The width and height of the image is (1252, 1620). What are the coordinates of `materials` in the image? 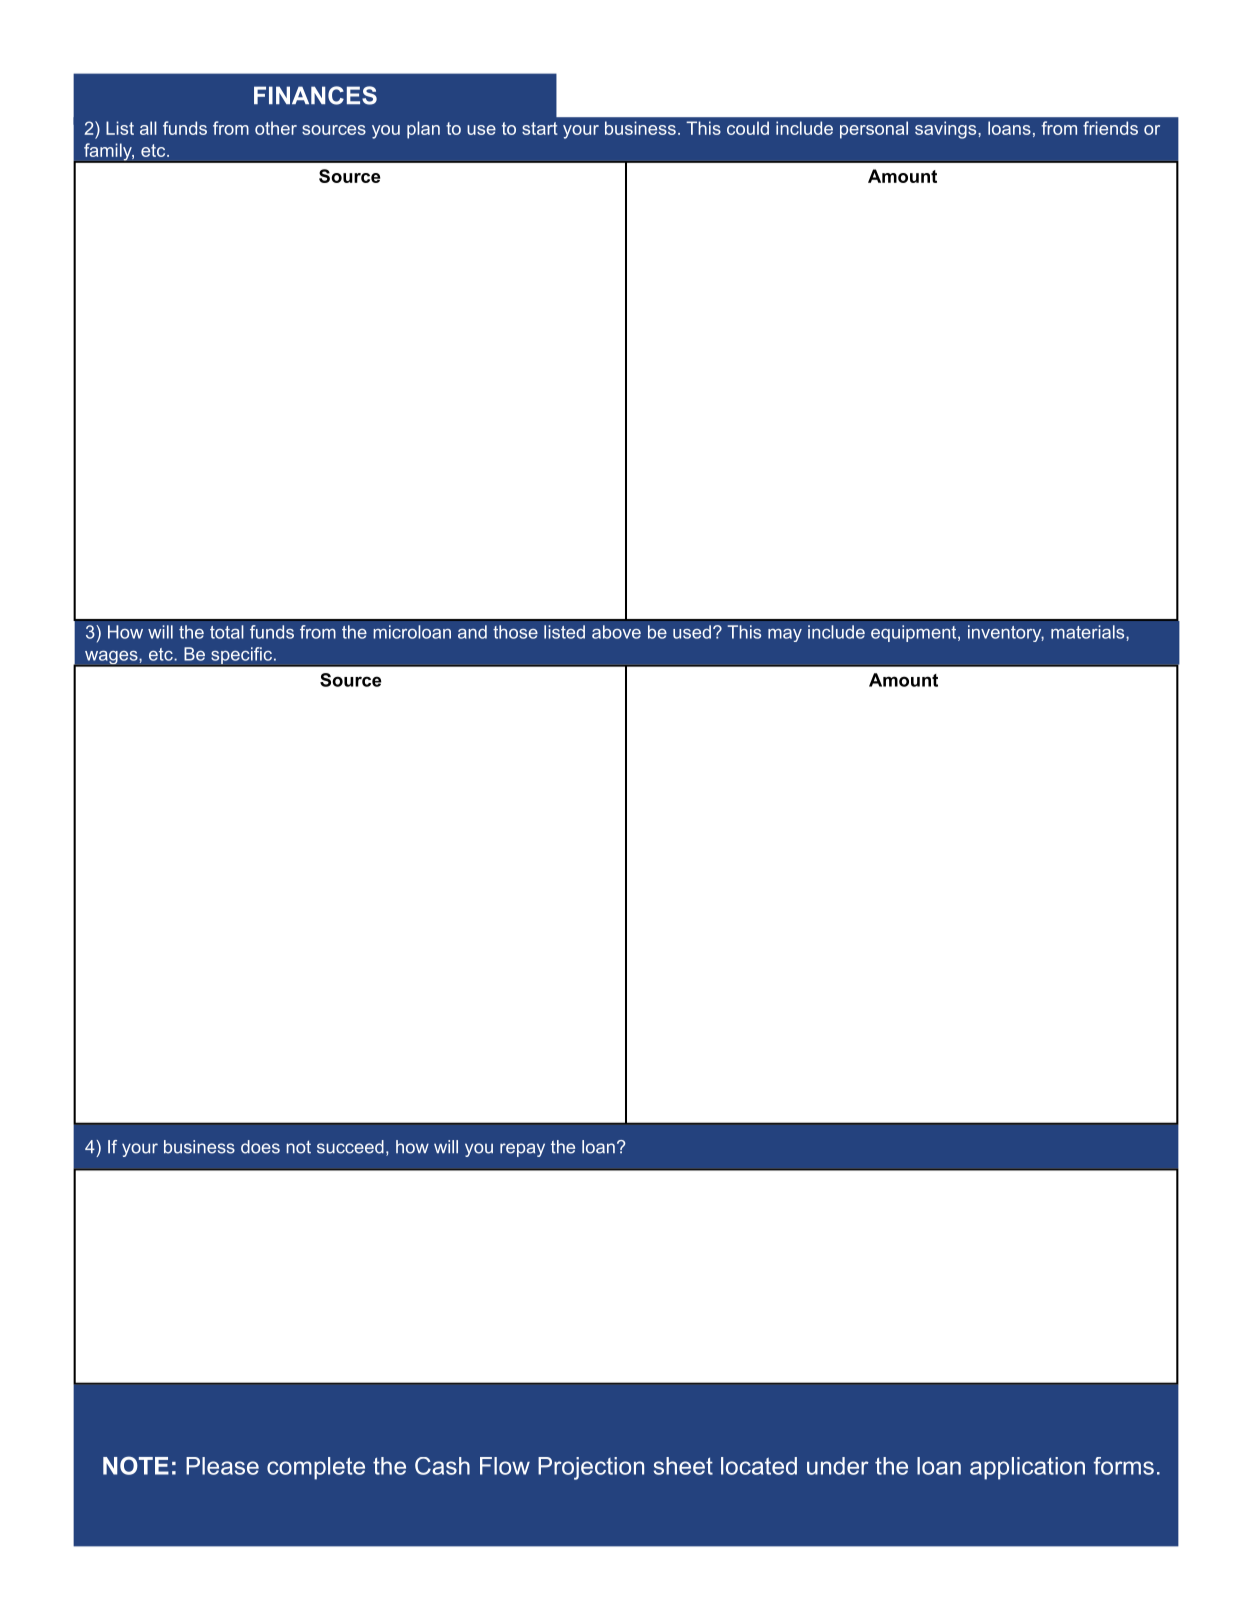 It's located at (1089, 632).
